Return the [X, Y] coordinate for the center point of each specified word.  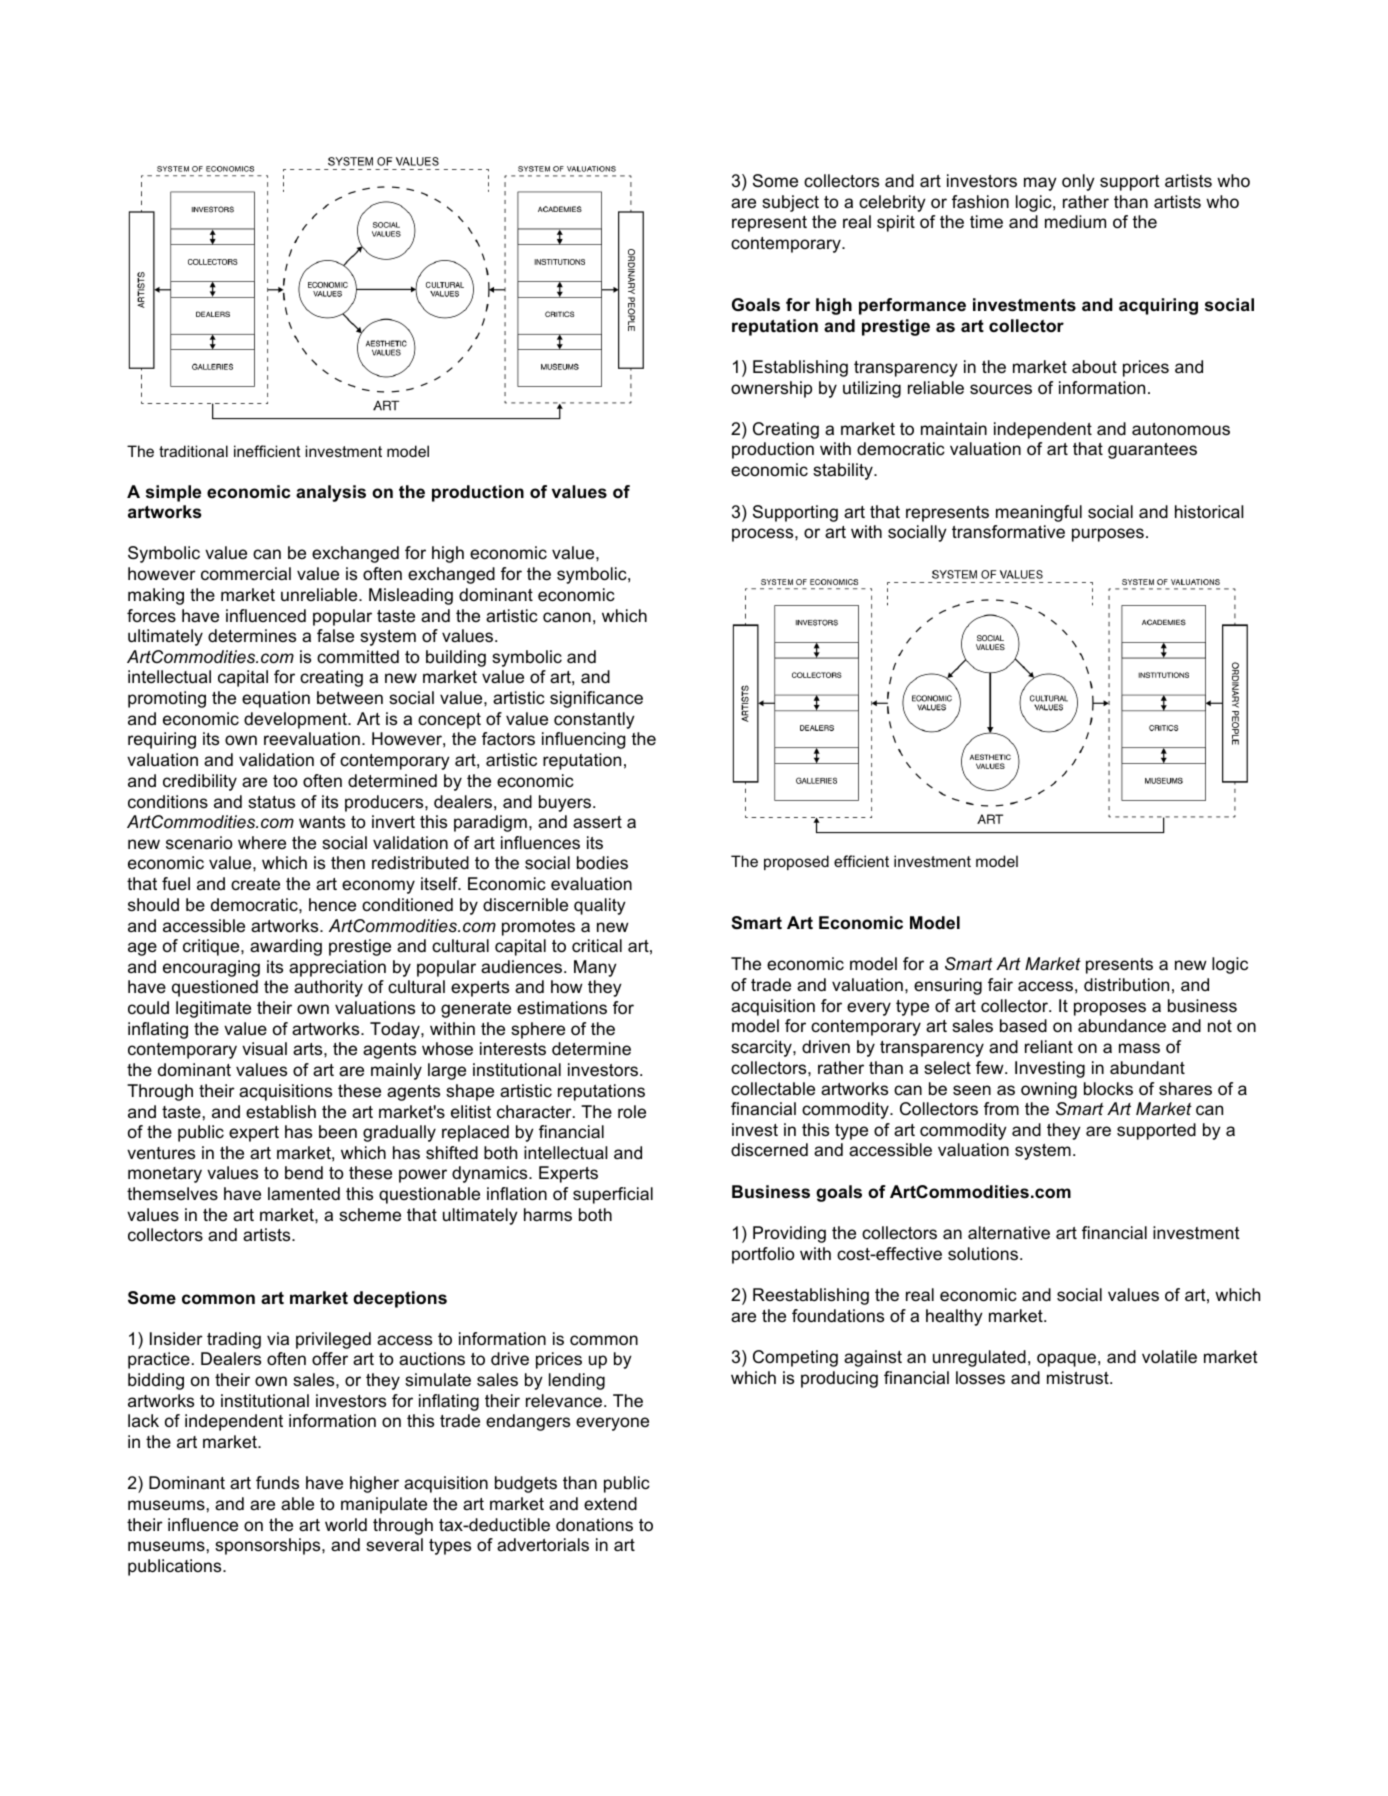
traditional [193, 451]
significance [596, 699]
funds [277, 1483]
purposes [1108, 535]
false [335, 636]
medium [1075, 221]
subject [790, 203]
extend [610, 1503]
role [632, 1111]
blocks [1108, 1089]
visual [264, 1049]
